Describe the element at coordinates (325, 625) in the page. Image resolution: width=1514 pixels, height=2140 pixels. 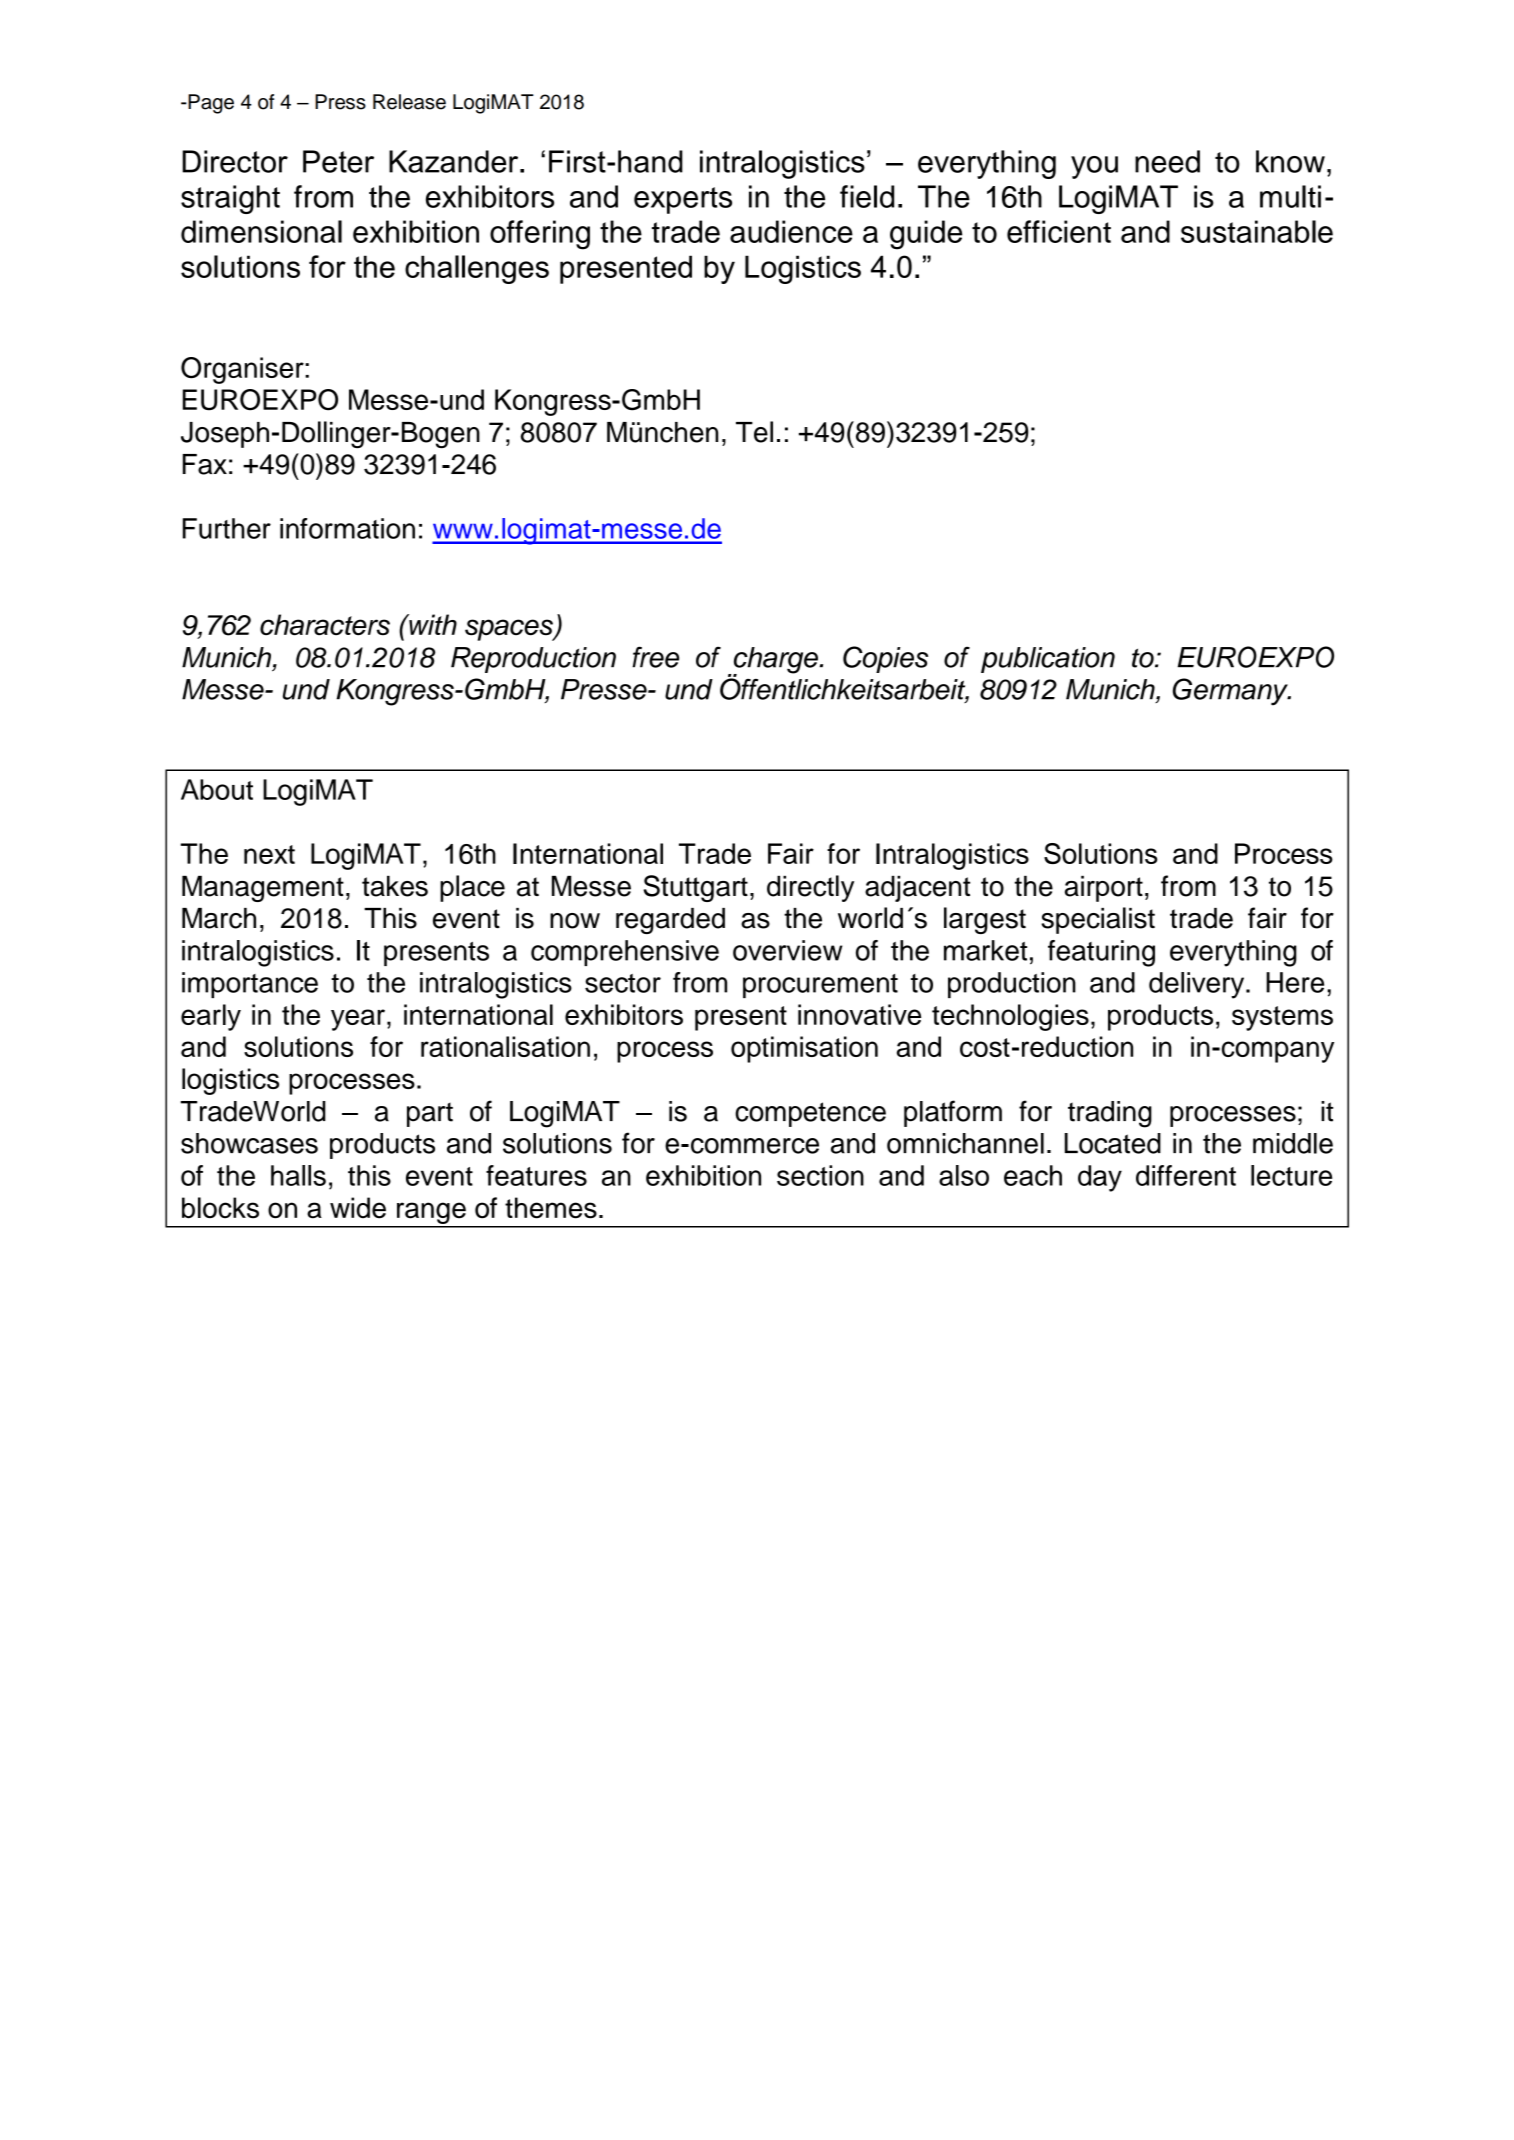
I see `characters` at that location.
